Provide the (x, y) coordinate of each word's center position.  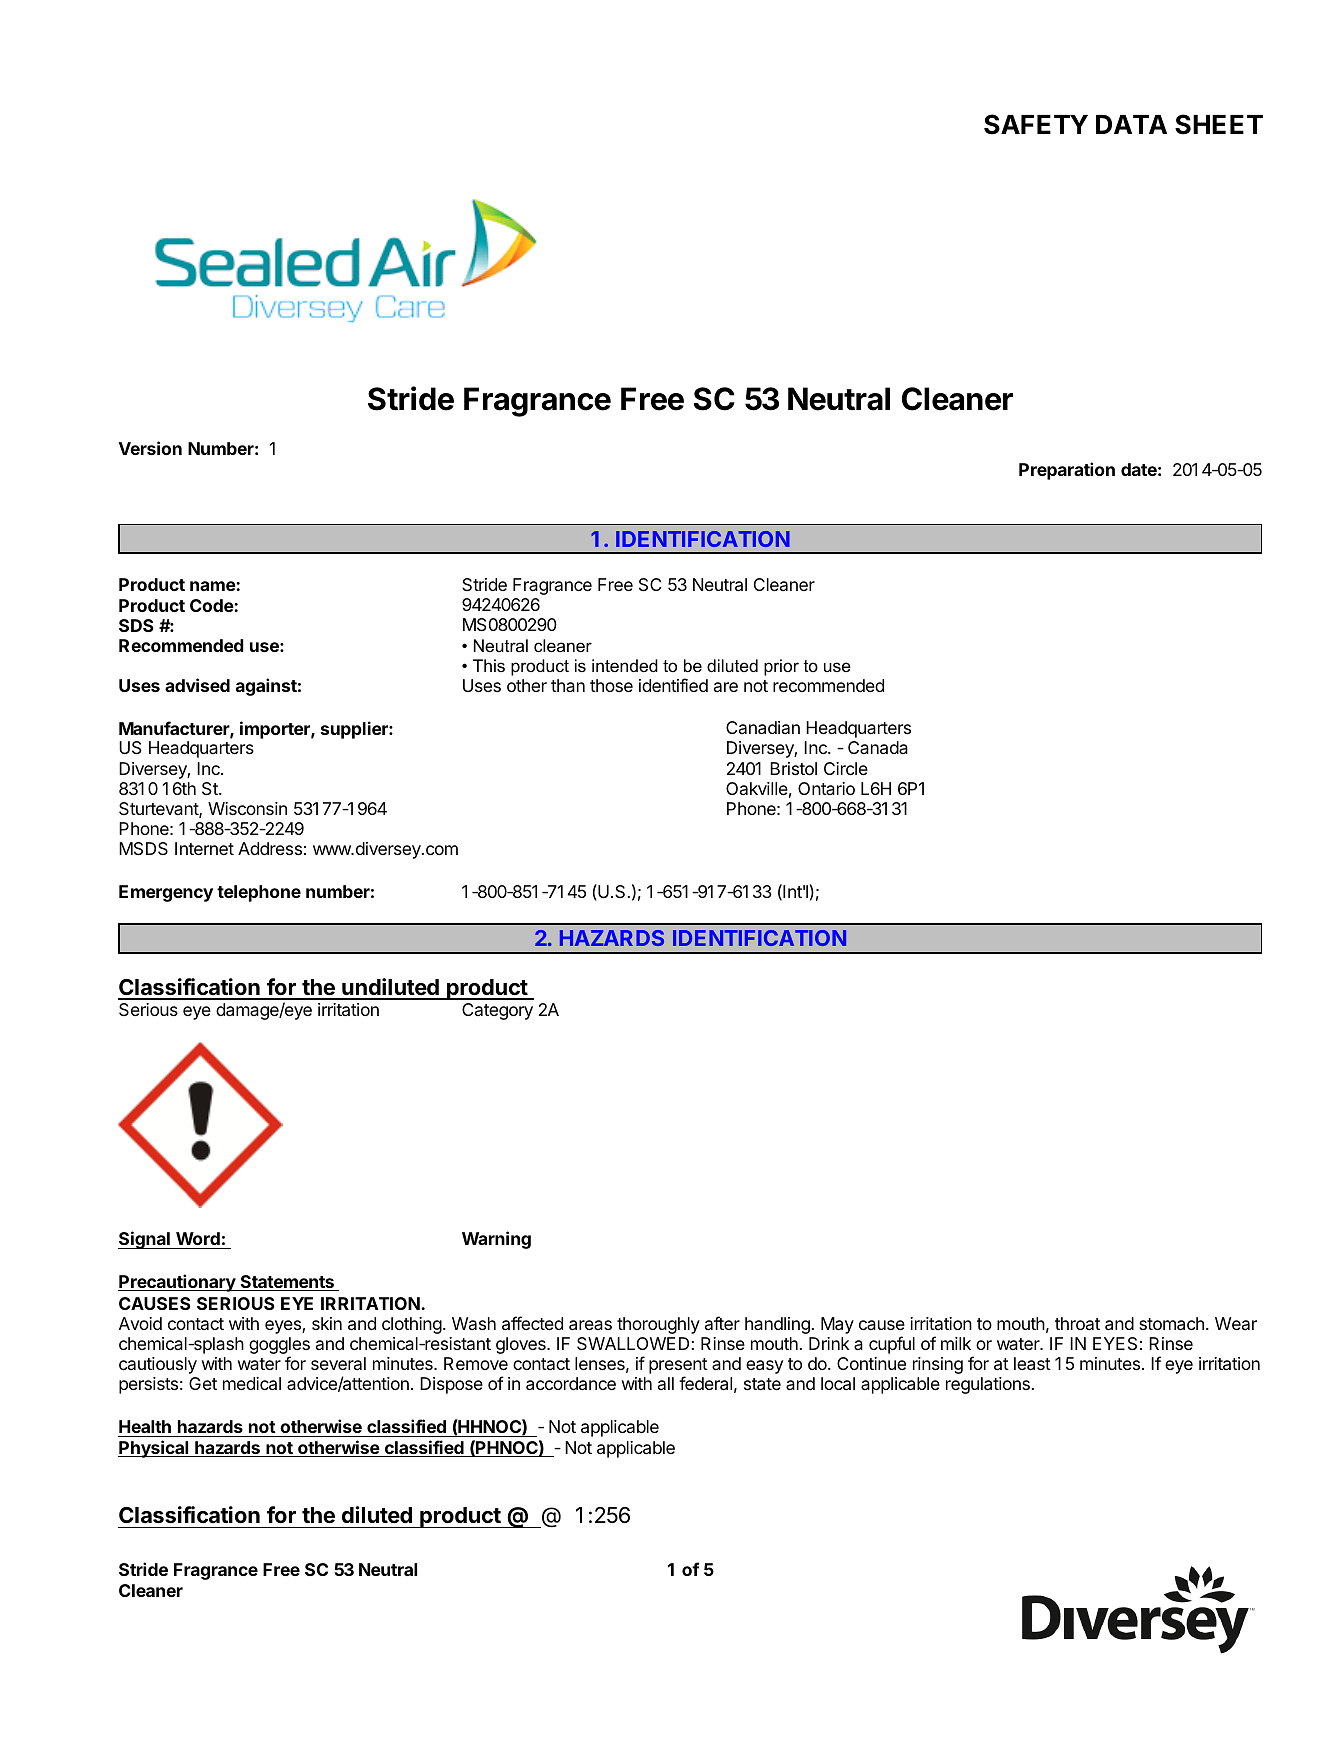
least (1032, 1364)
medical (252, 1384)
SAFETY (1036, 124)
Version (150, 448)
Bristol (793, 768)
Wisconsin (247, 808)
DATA (1131, 124)
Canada (878, 748)
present (678, 1367)
